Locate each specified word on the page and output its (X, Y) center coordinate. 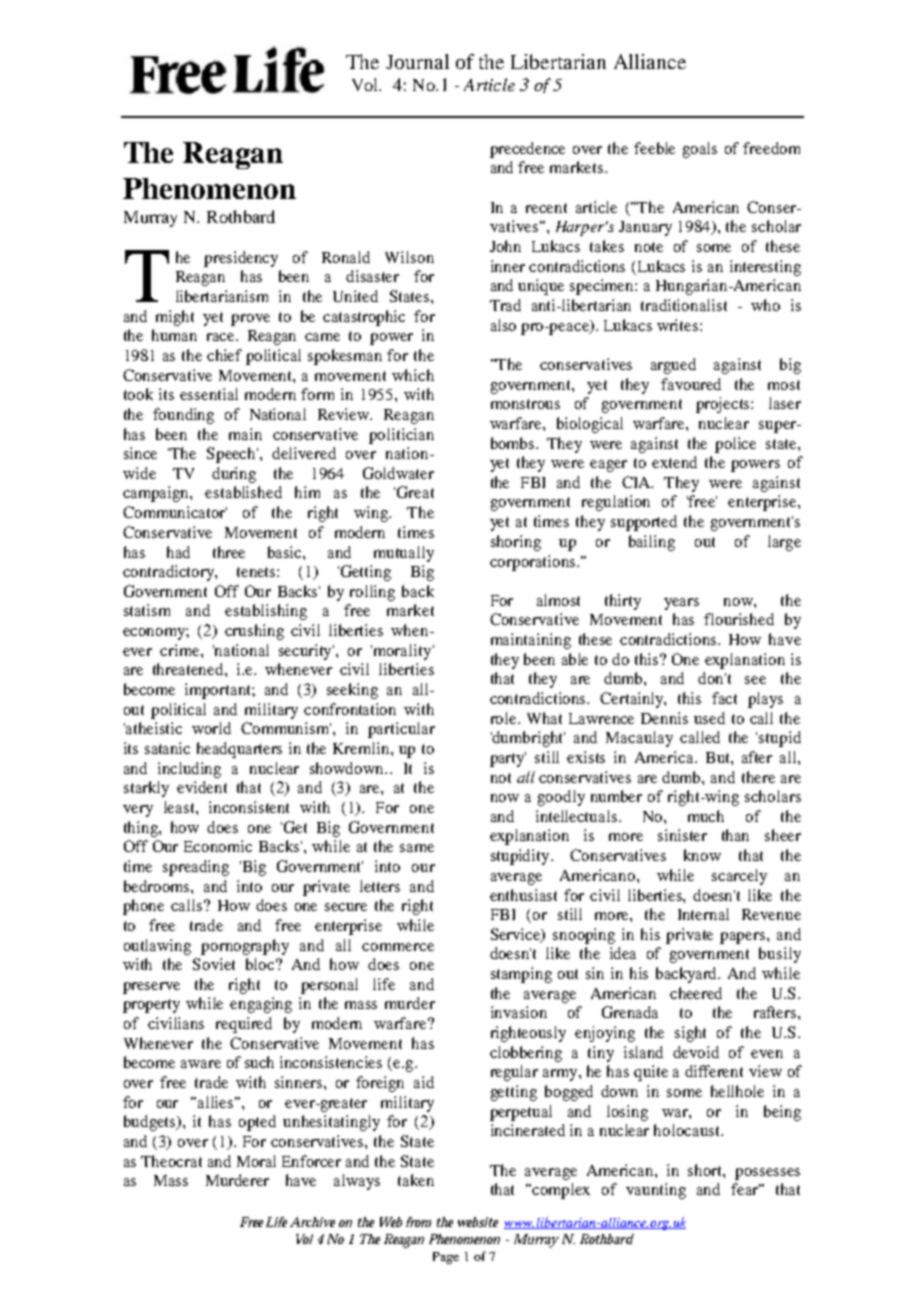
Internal (703, 914)
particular (401, 730)
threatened (189, 669)
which (413, 375)
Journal (417, 61)
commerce (398, 947)
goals (700, 150)
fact (724, 698)
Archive (312, 1222)
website (478, 1222)
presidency (241, 259)
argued (673, 366)
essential (209, 394)
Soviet (214, 964)
